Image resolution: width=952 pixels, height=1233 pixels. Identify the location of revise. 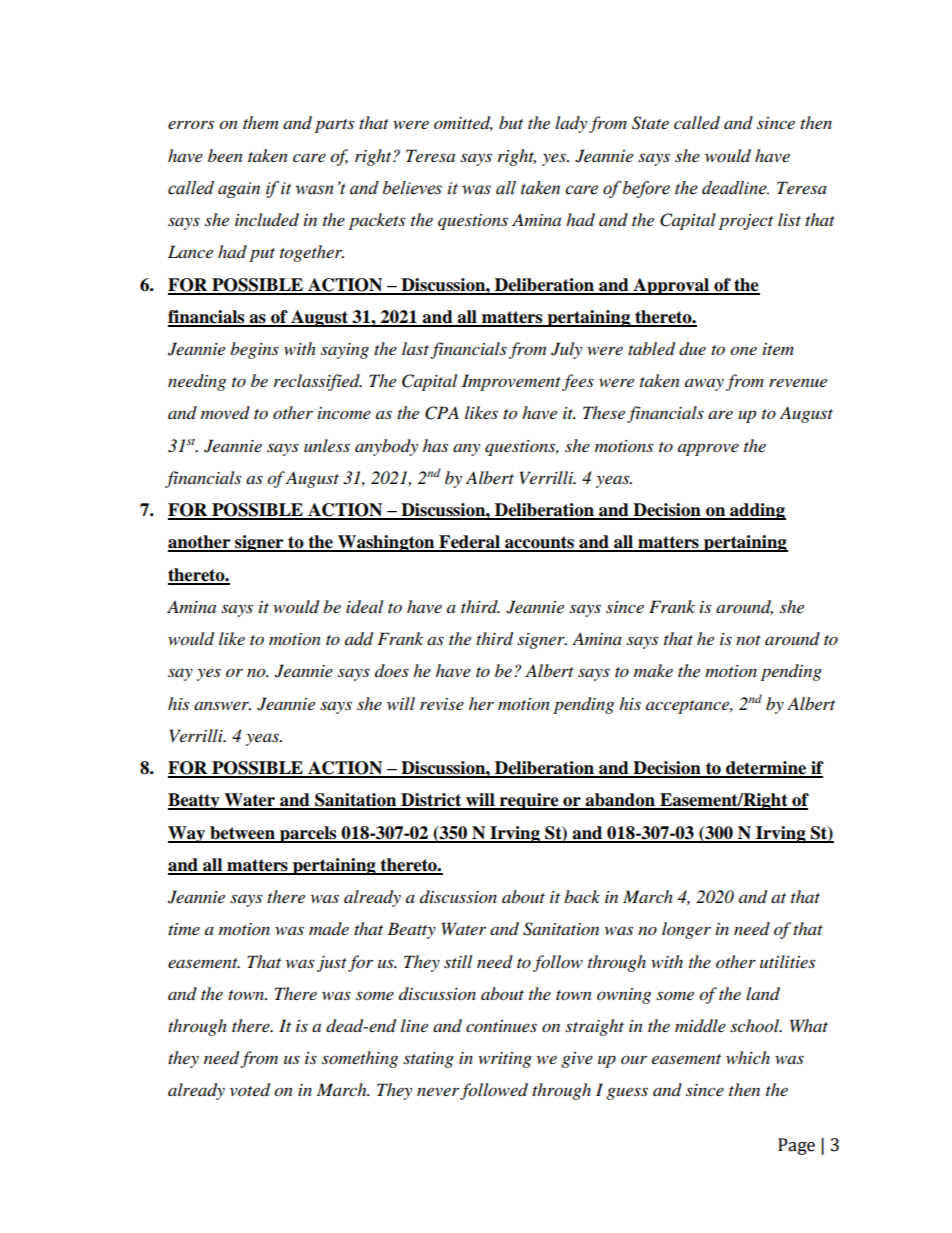
(442, 704).
